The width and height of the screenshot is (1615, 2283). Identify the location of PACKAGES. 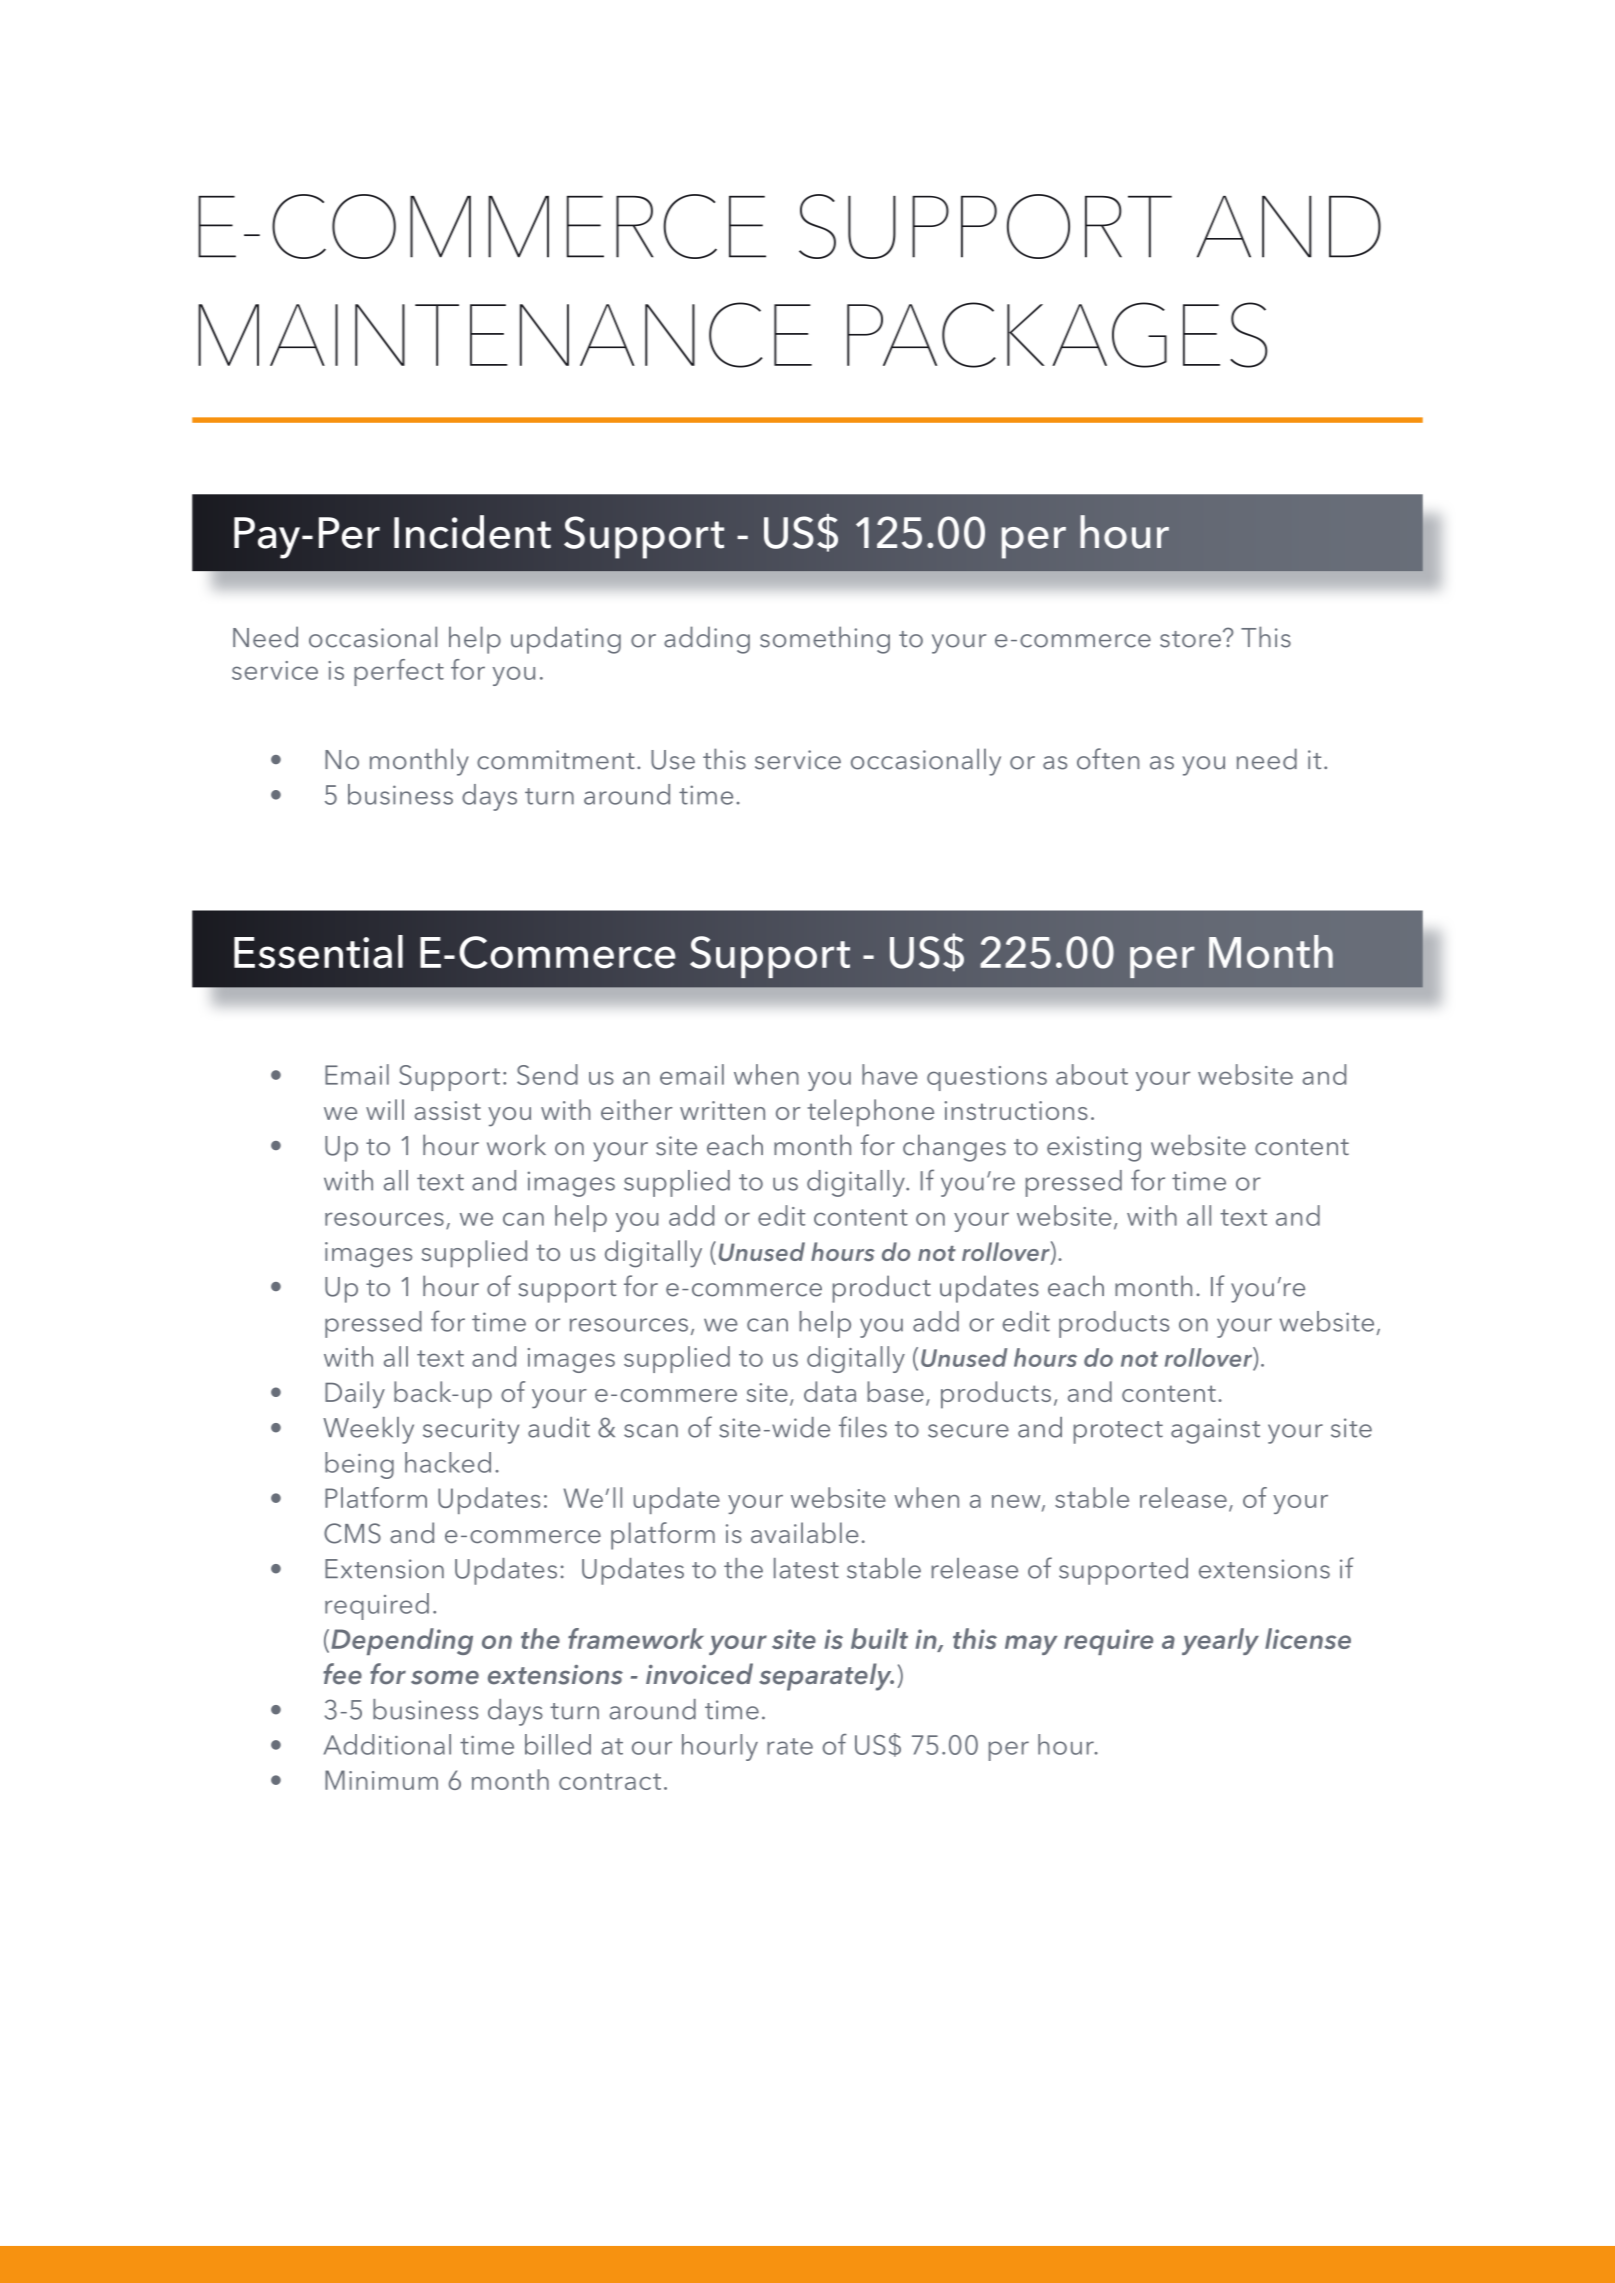
(1057, 335).
